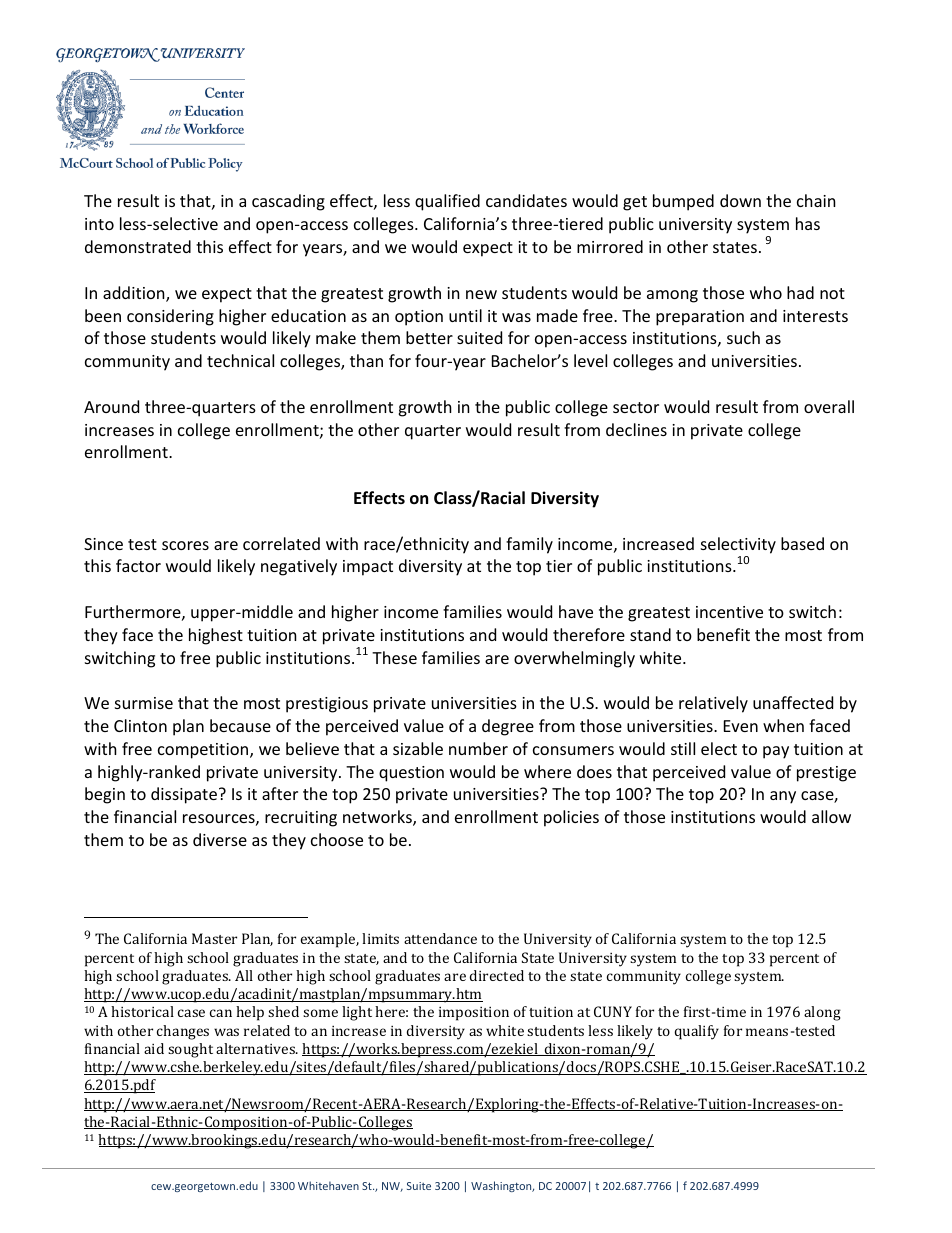  Describe the element at coordinates (802, 543) in the document. I see `based` at that location.
